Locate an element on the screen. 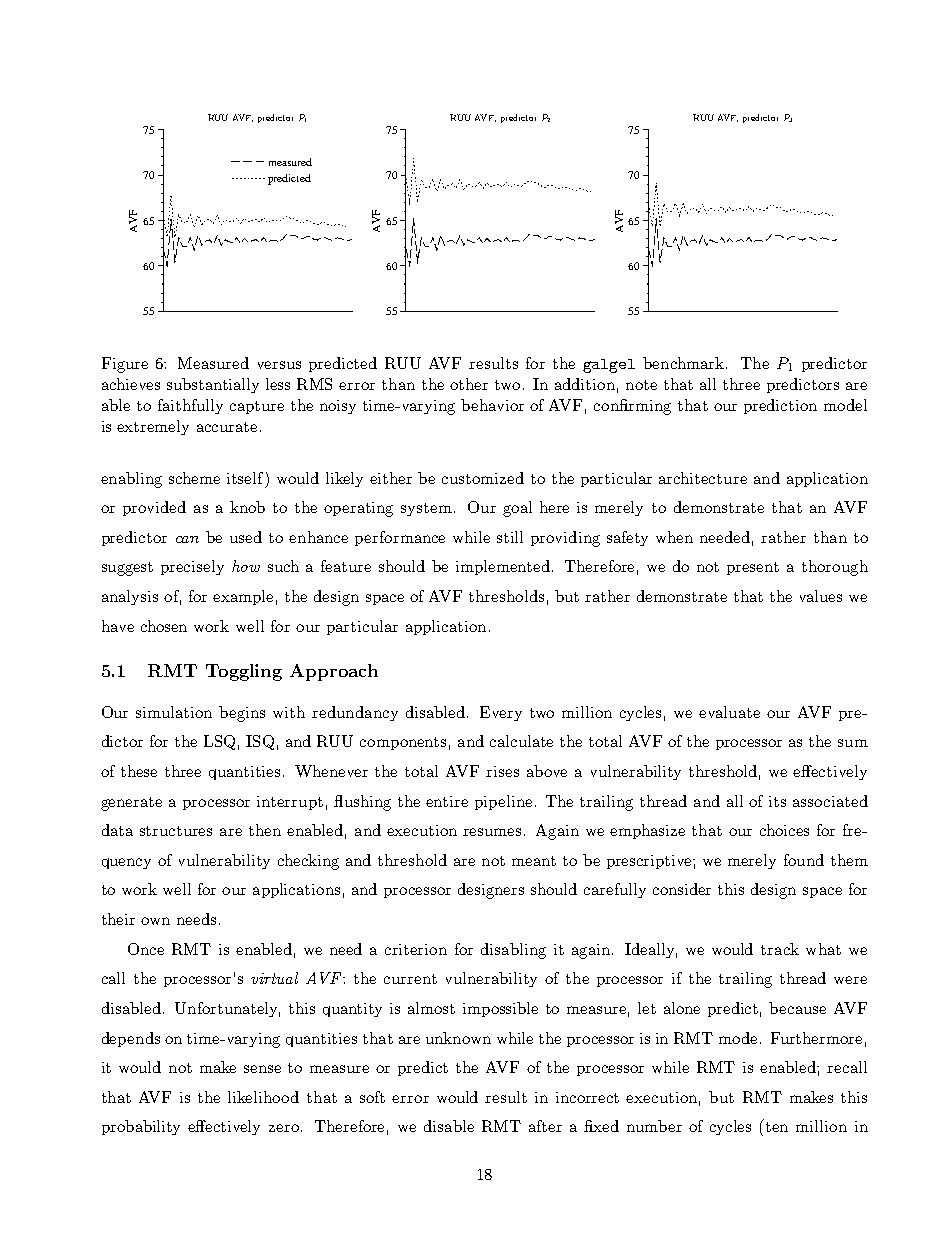 The image size is (952, 1233). calculate is located at coordinates (521, 741).
